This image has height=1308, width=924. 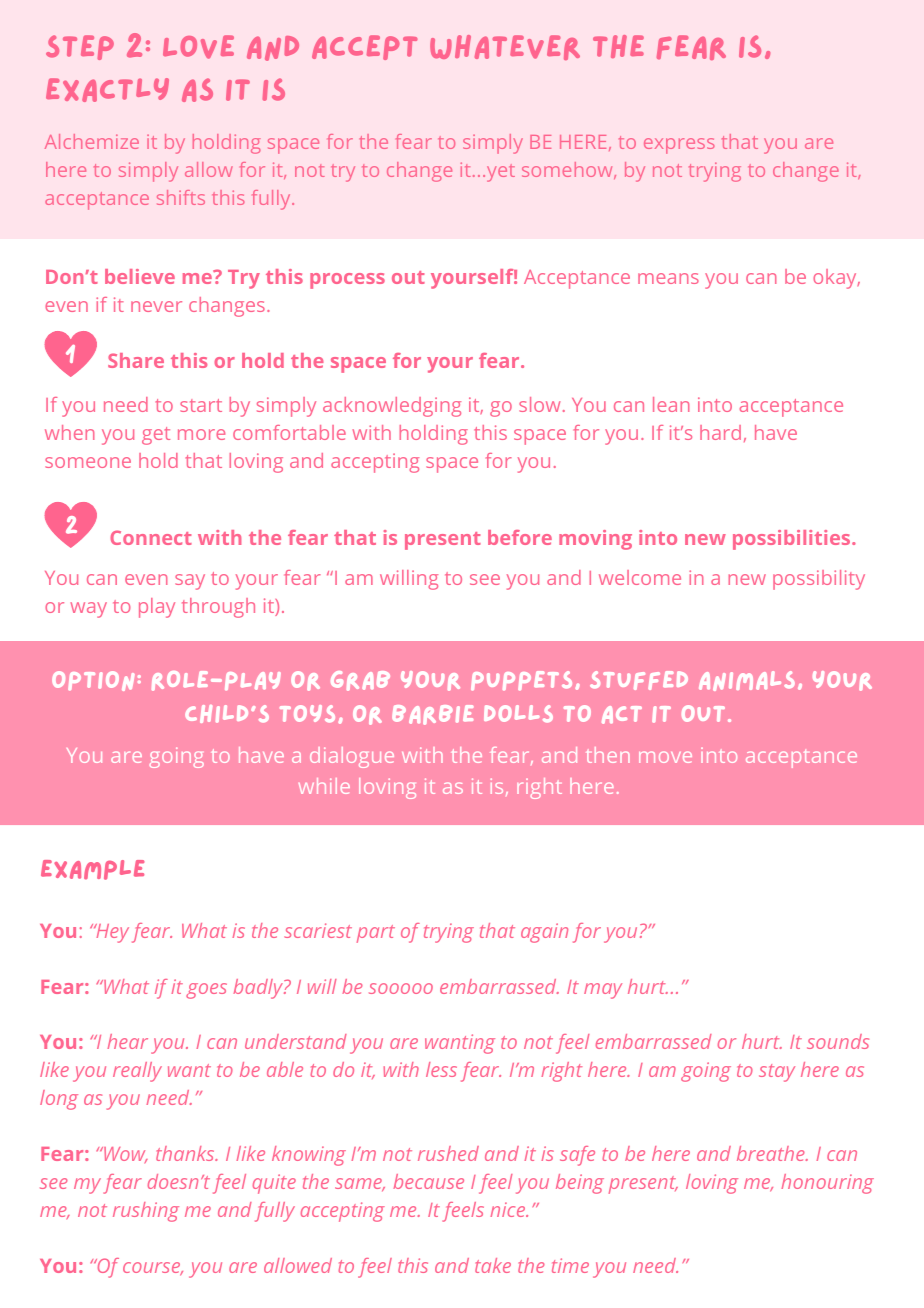 I want to click on exactly, so click(x=107, y=90).
